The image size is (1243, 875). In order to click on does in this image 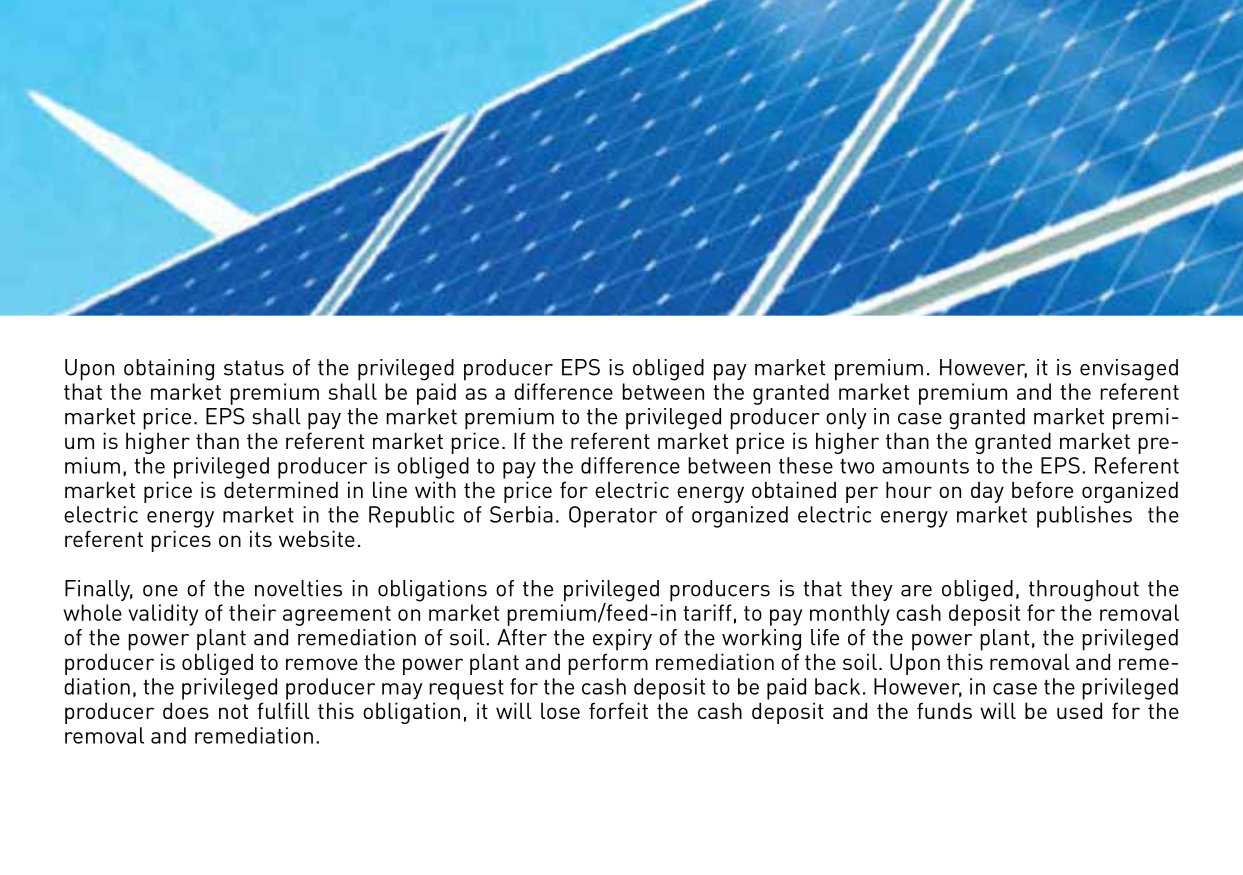, I will do `click(186, 710)`.
